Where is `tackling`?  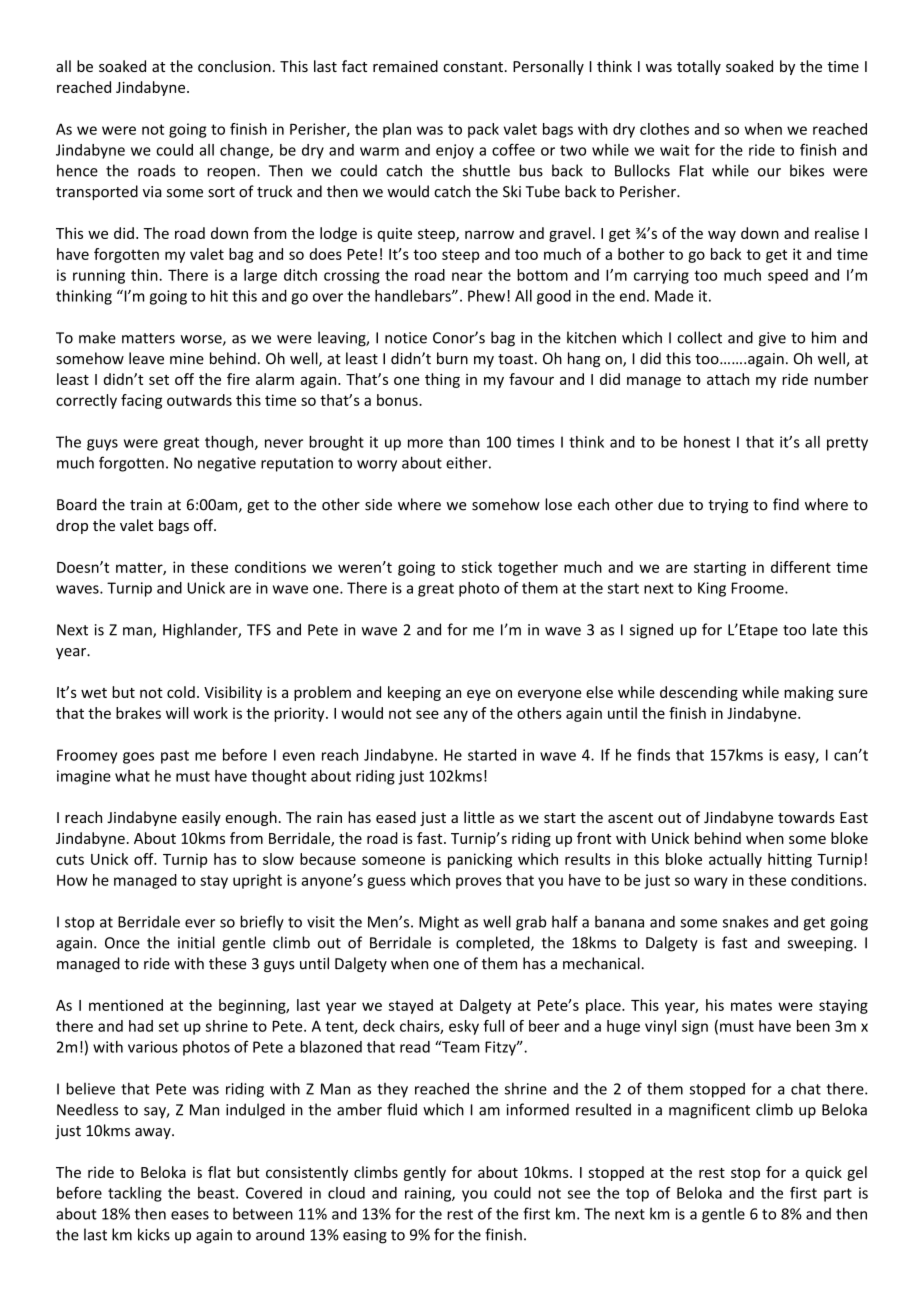 tackling is located at coordinates (135, 1194).
